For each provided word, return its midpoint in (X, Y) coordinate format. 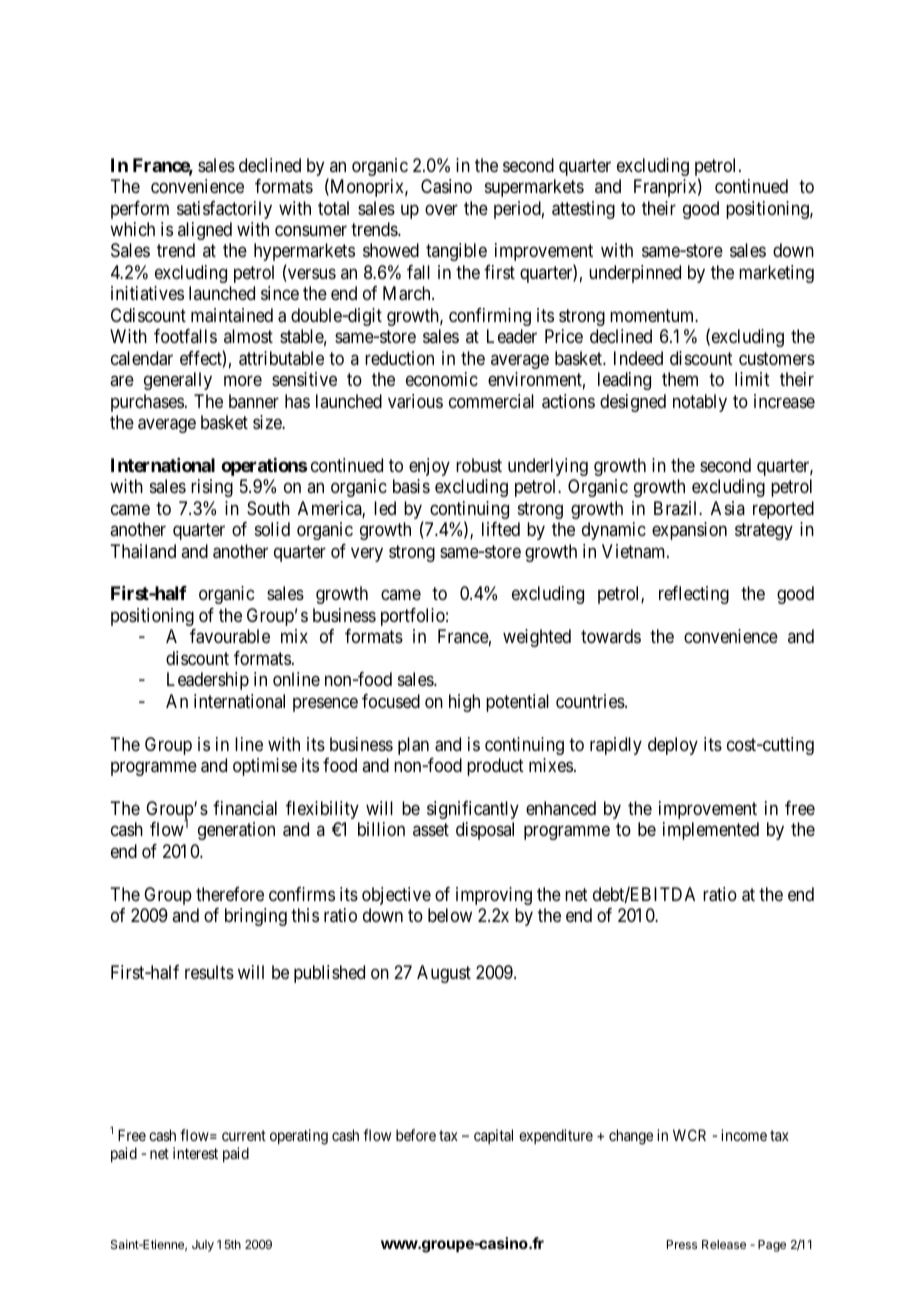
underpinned (635, 274)
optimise (265, 767)
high (464, 703)
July (203, 1246)
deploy (673, 746)
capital (493, 1136)
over (441, 209)
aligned (205, 231)
